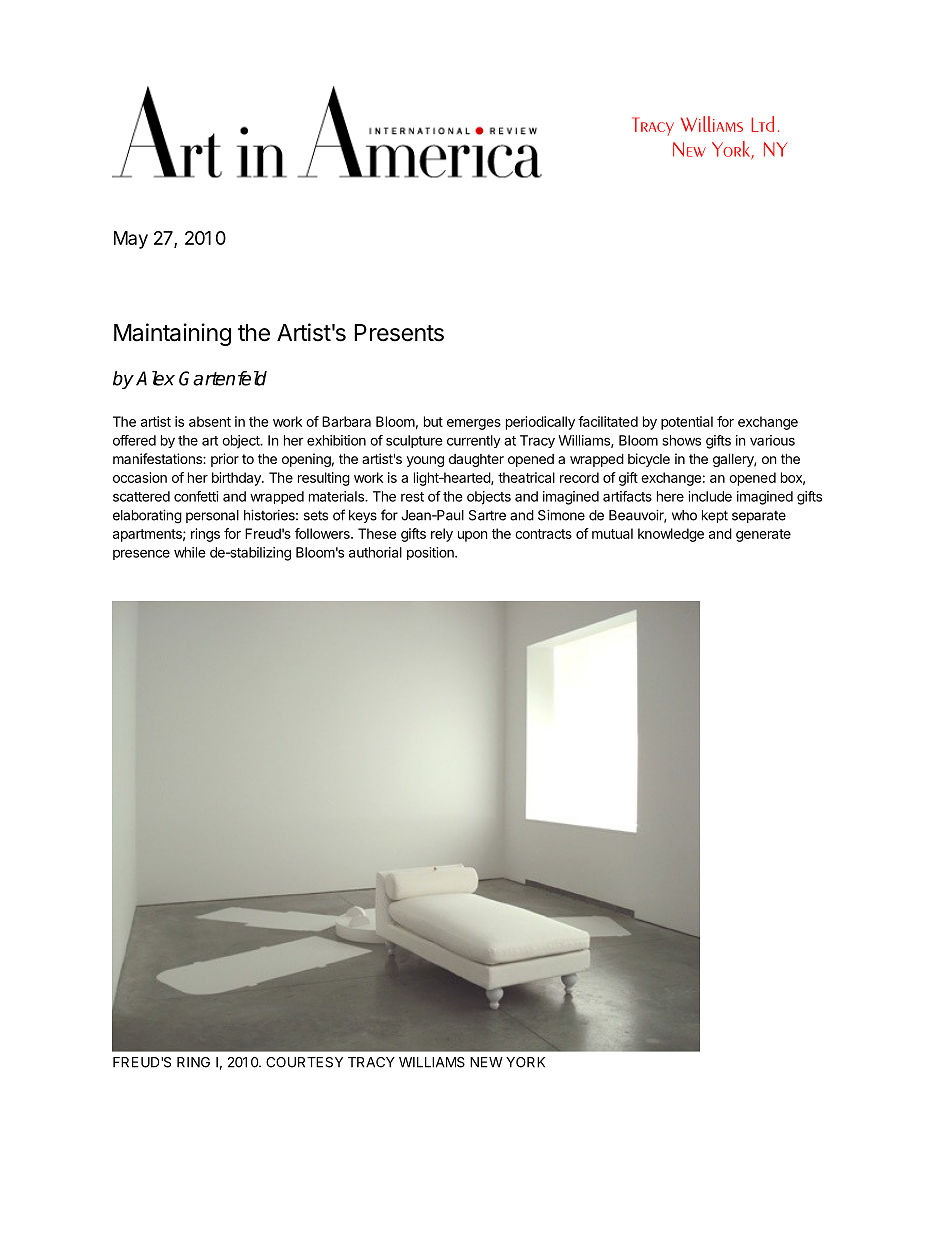 The height and width of the screenshot is (1233, 952). I want to click on authorial, so click(375, 552).
